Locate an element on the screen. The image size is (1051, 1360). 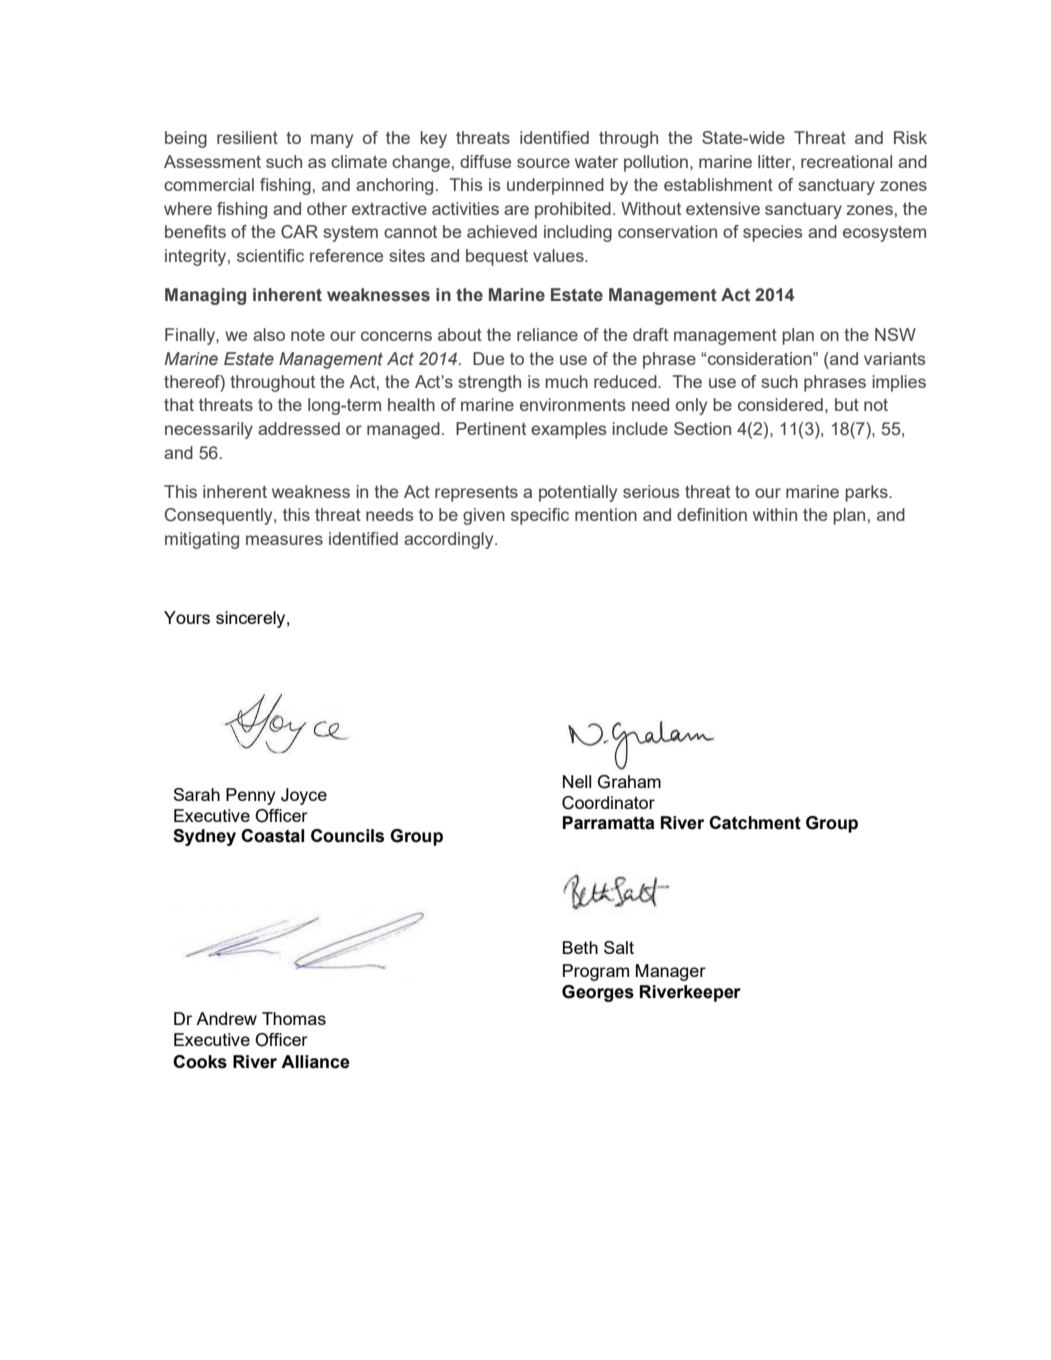
Georges is located at coordinates (598, 993).
